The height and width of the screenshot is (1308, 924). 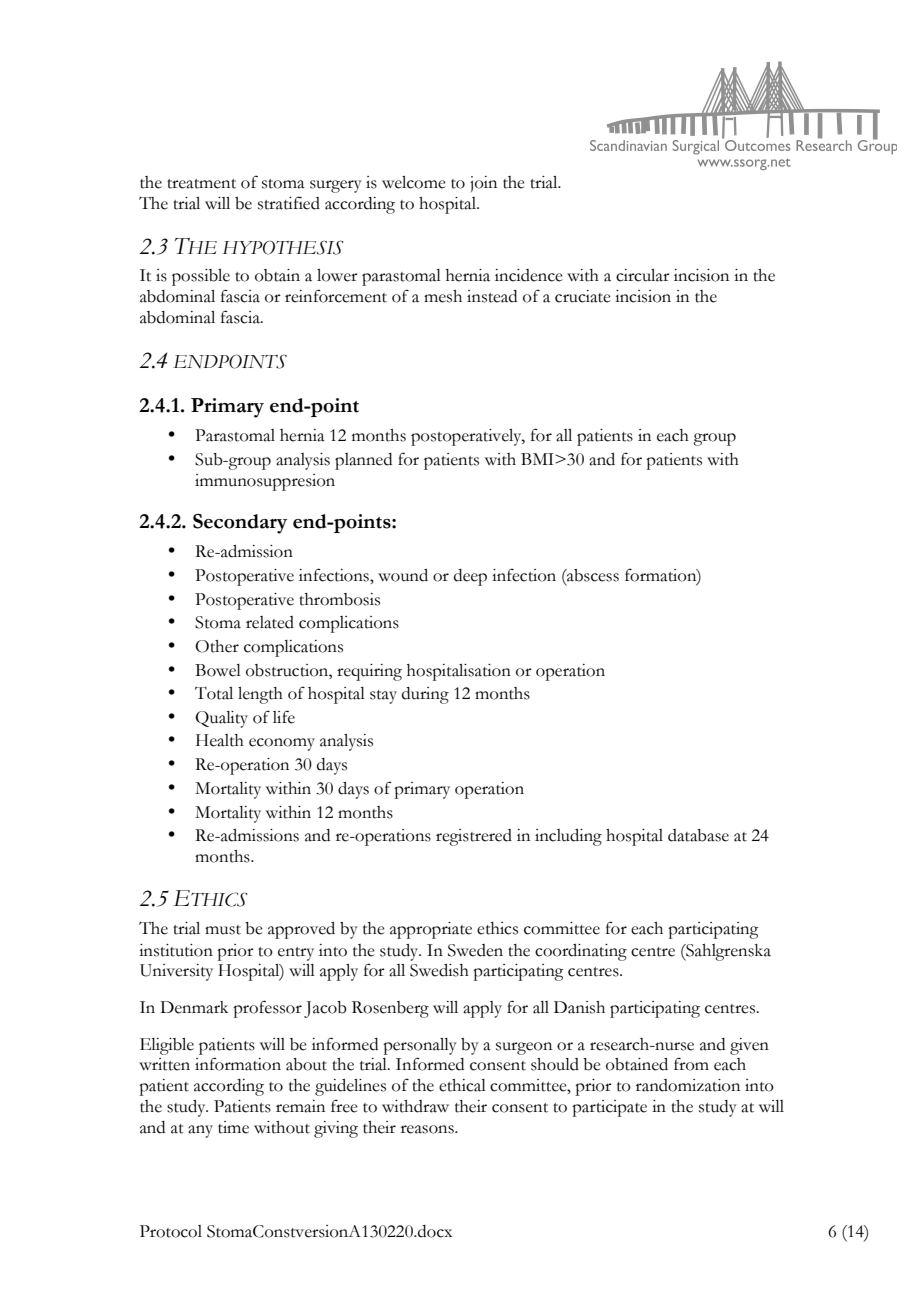 What do you see at coordinates (698, 835) in the screenshot?
I see `database` at bounding box center [698, 835].
